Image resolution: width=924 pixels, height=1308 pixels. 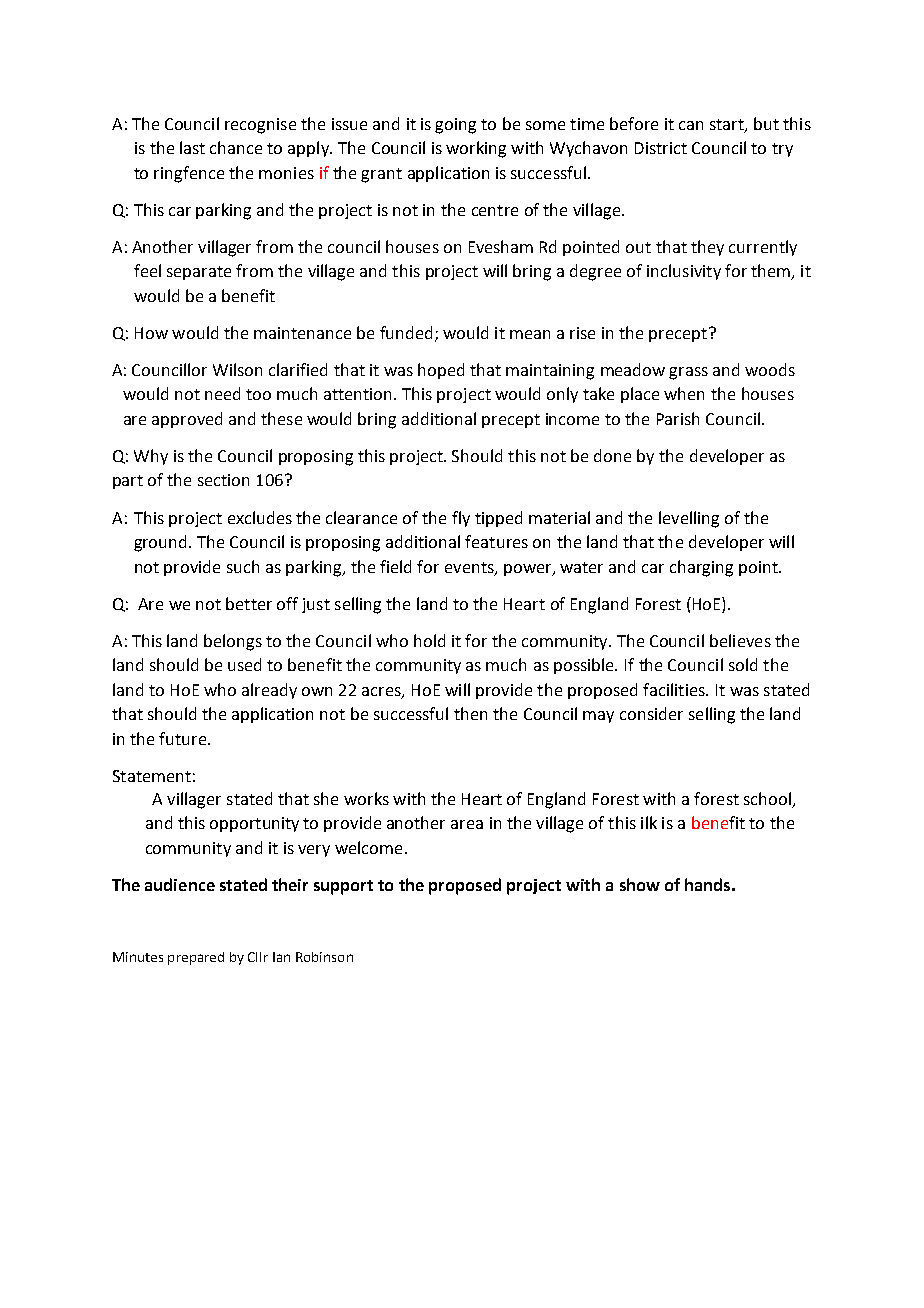 What do you see at coordinates (343, 887) in the screenshot?
I see `support` at bounding box center [343, 887].
